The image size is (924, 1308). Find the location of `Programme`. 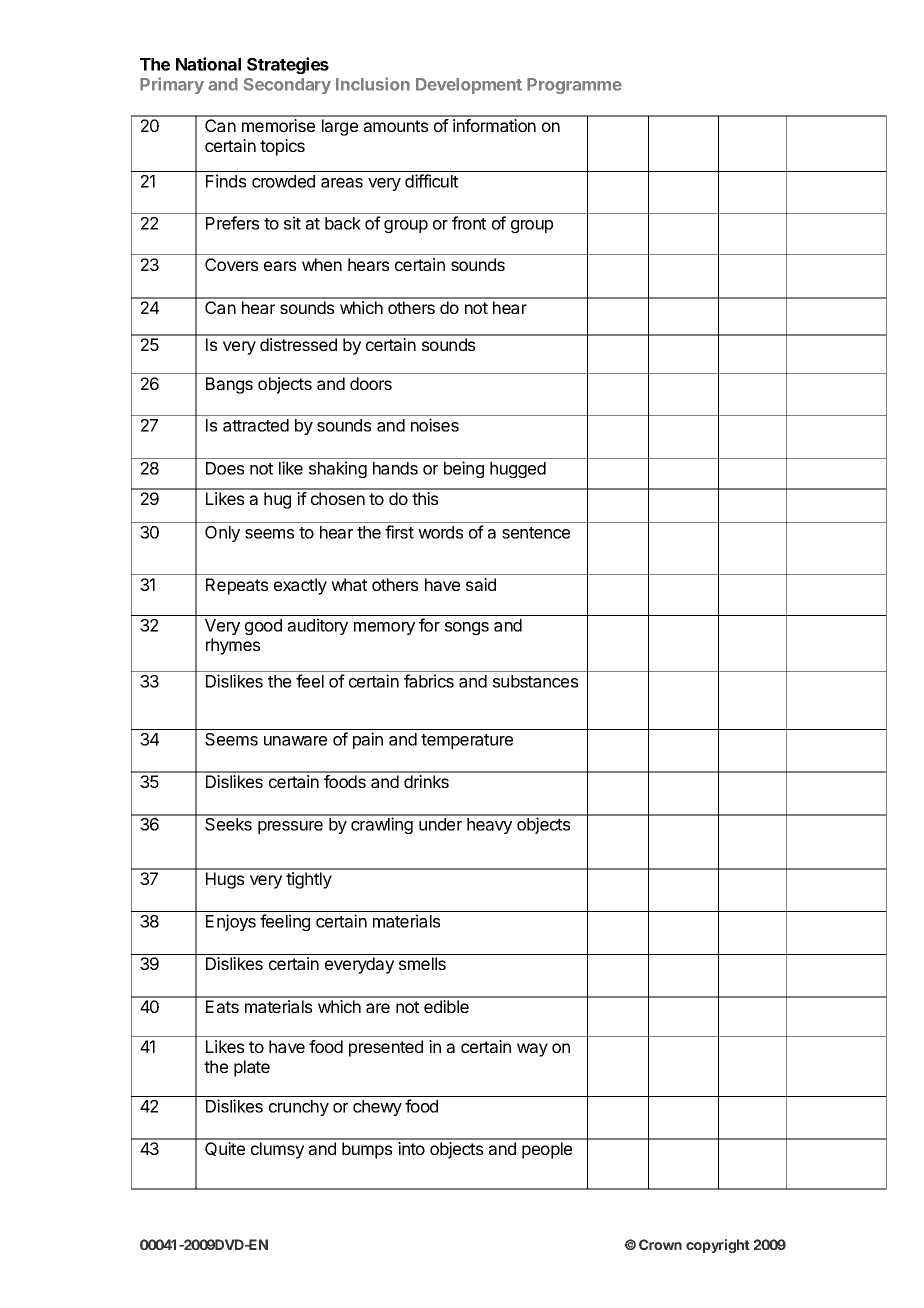

Programme is located at coordinates (574, 86).
